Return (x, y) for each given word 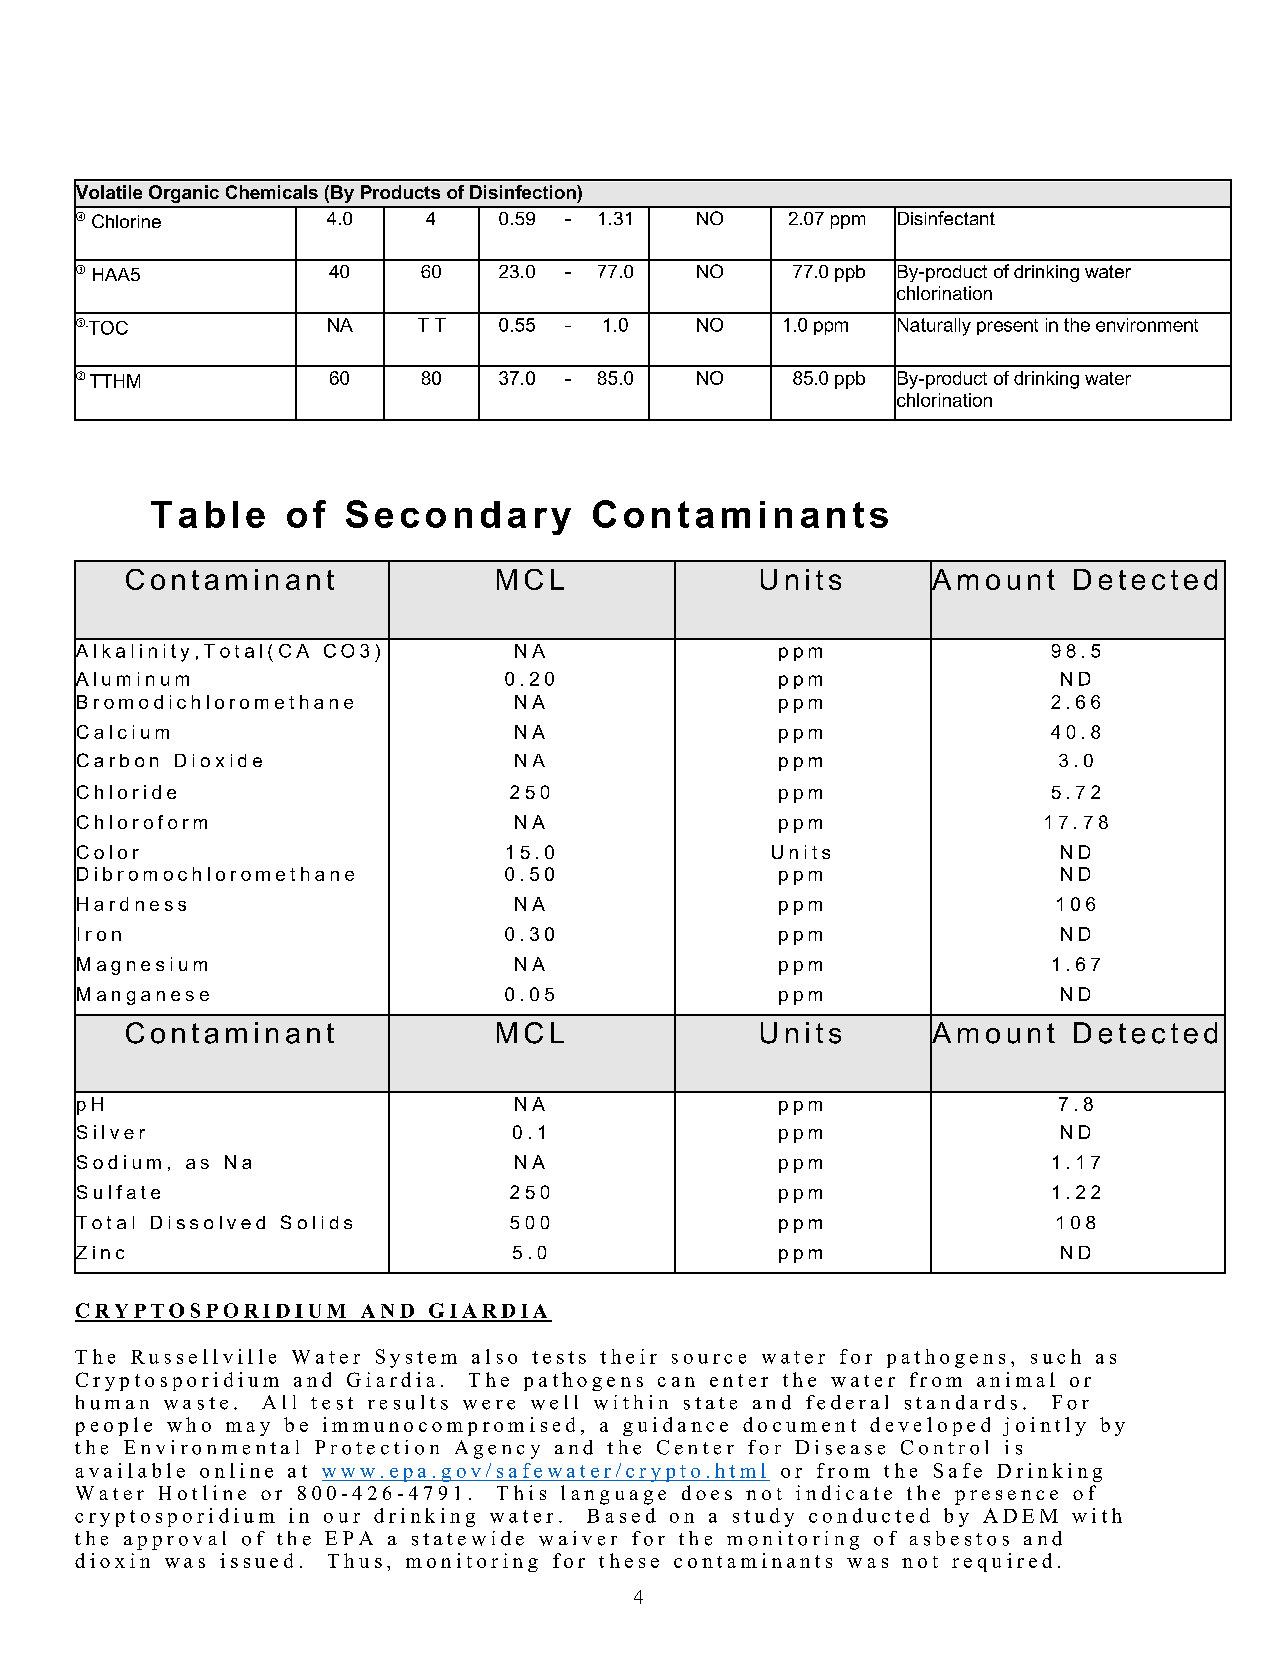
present (1007, 327)
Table (208, 514)
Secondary (458, 517)
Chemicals (272, 192)
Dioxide (218, 760)
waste (196, 1403)
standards (961, 1402)
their (628, 1356)
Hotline (202, 1492)
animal (1016, 1379)
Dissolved (208, 1222)
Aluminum (131, 678)
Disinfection (524, 192)
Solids (316, 1222)
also (494, 1356)
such (1056, 1356)
